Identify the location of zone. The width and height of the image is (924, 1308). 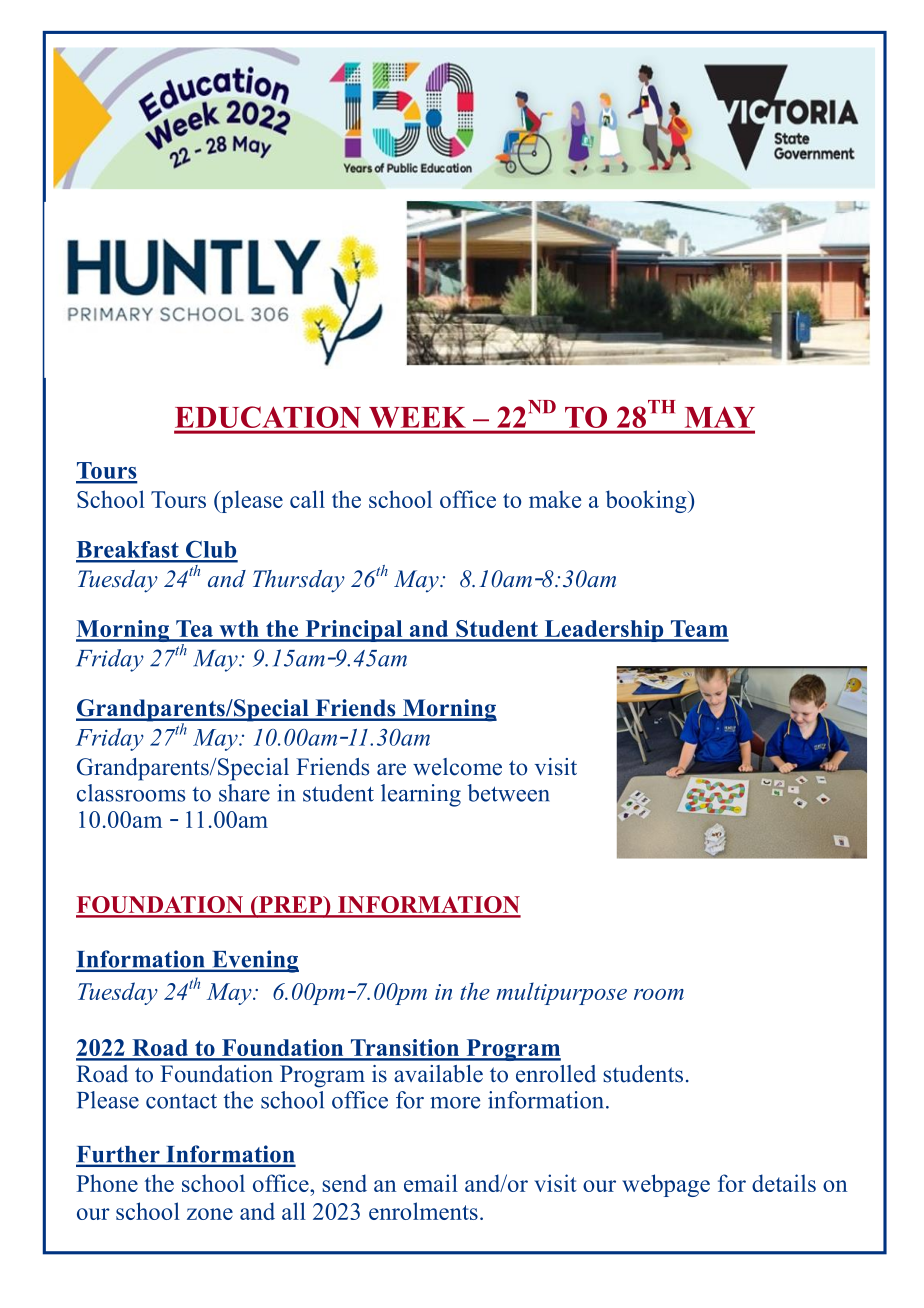
(210, 1214).
